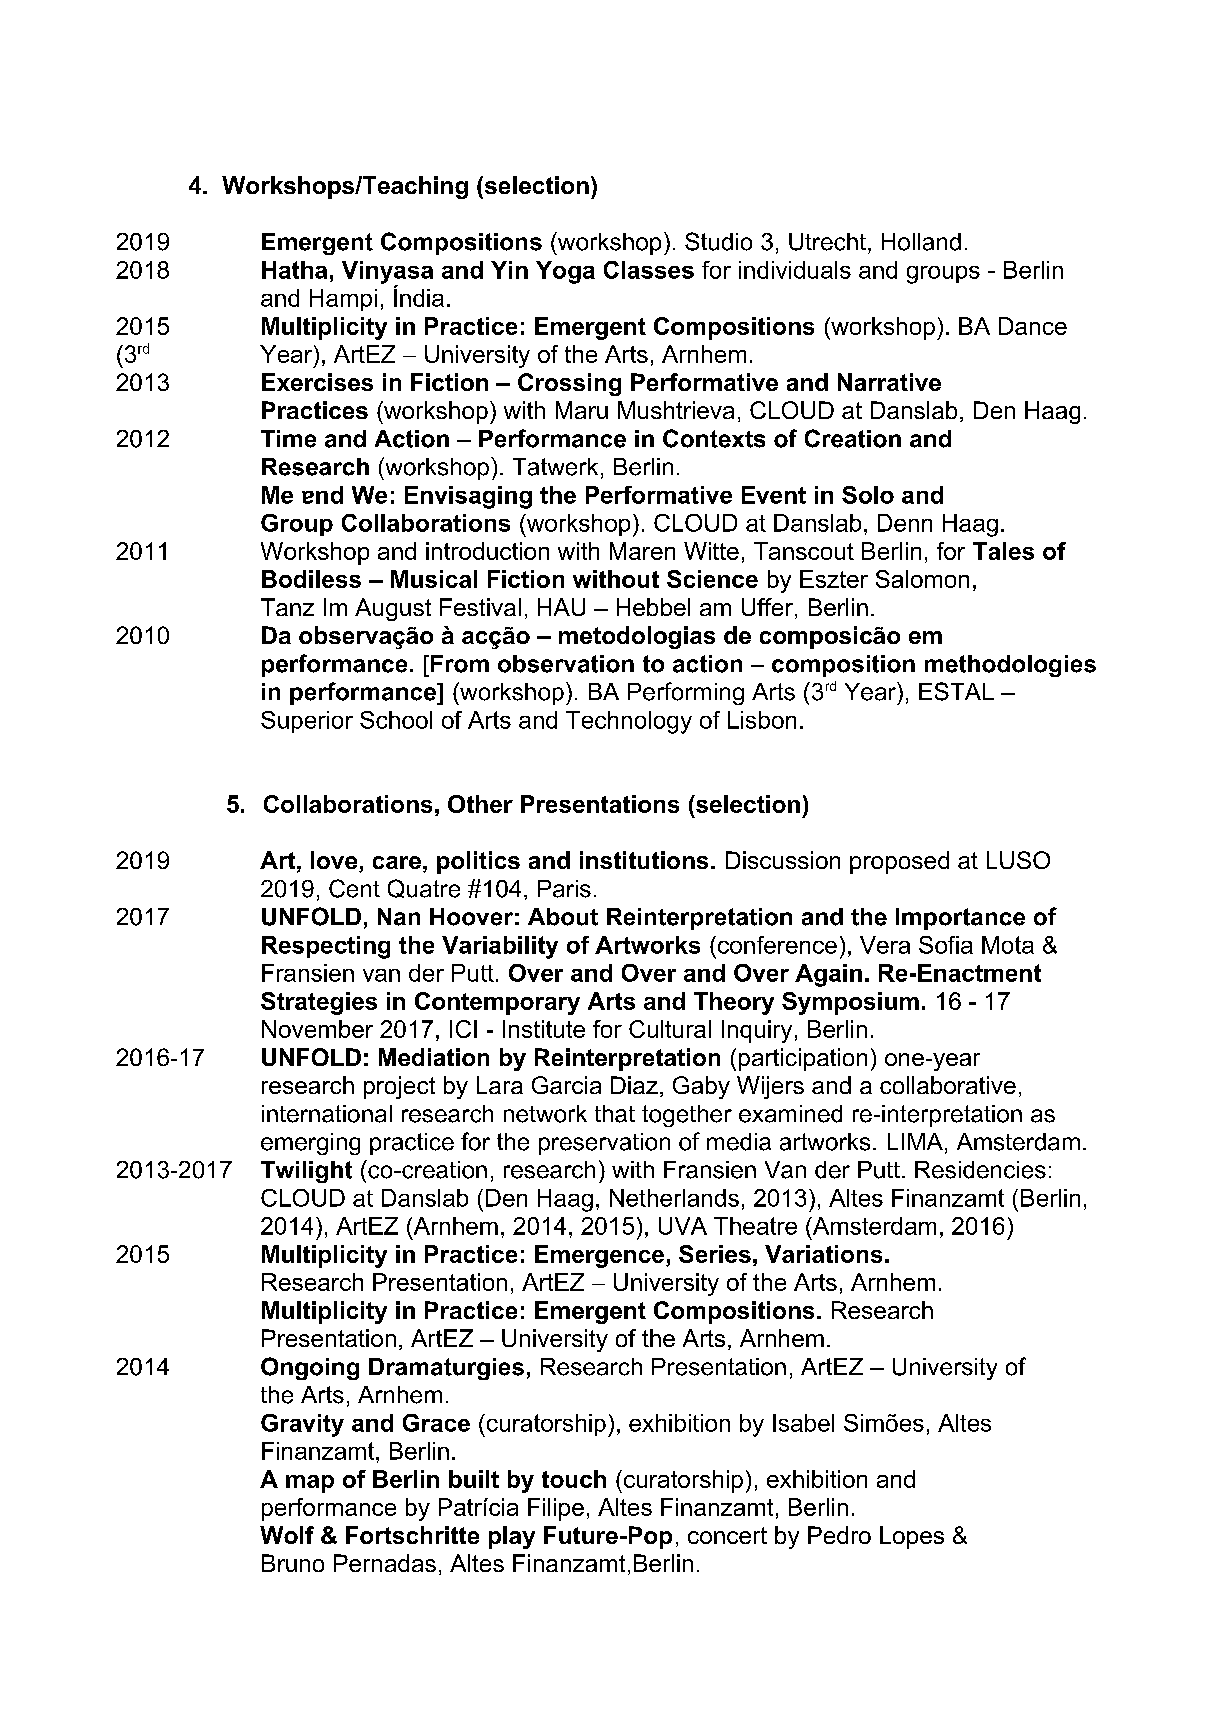 Image resolution: width=1213 pixels, height=1716 pixels. Describe the element at coordinates (393, 609) in the screenshot. I see `August` at that location.
